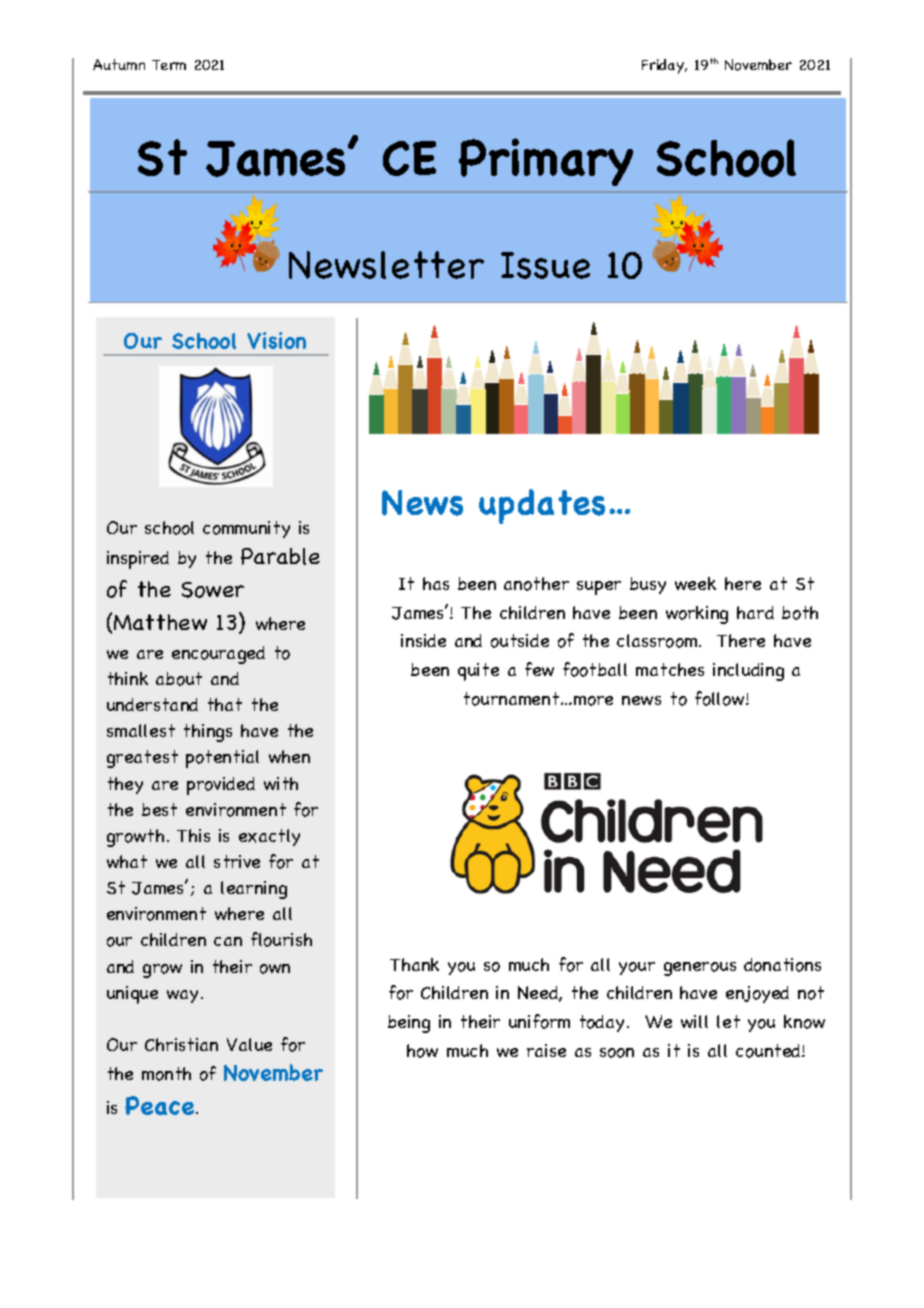 This document has width=924, height=1308. What do you see at coordinates (697, 615) in the document?
I see `working` at bounding box center [697, 615].
